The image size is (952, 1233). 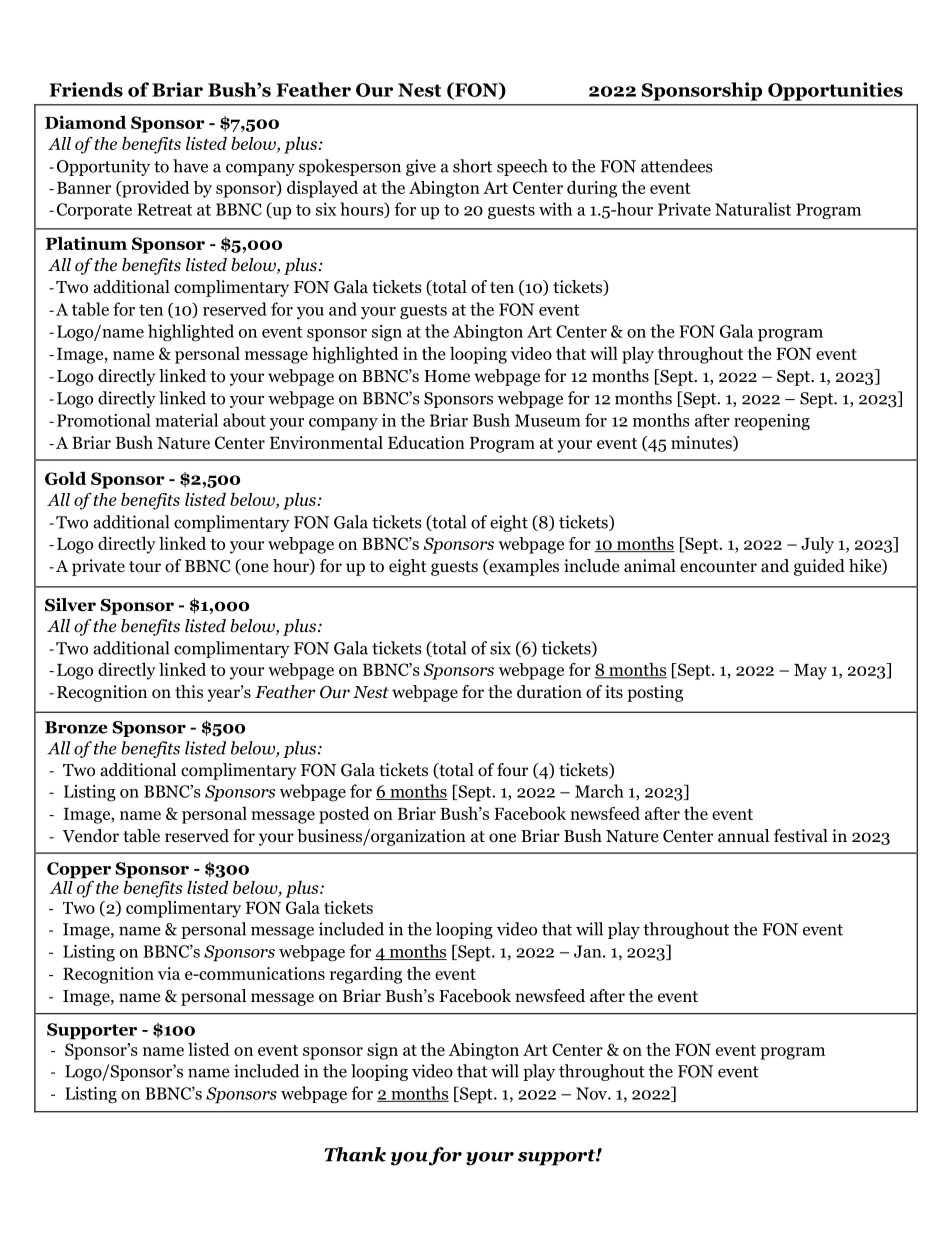 I want to click on have, so click(x=190, y=166).
